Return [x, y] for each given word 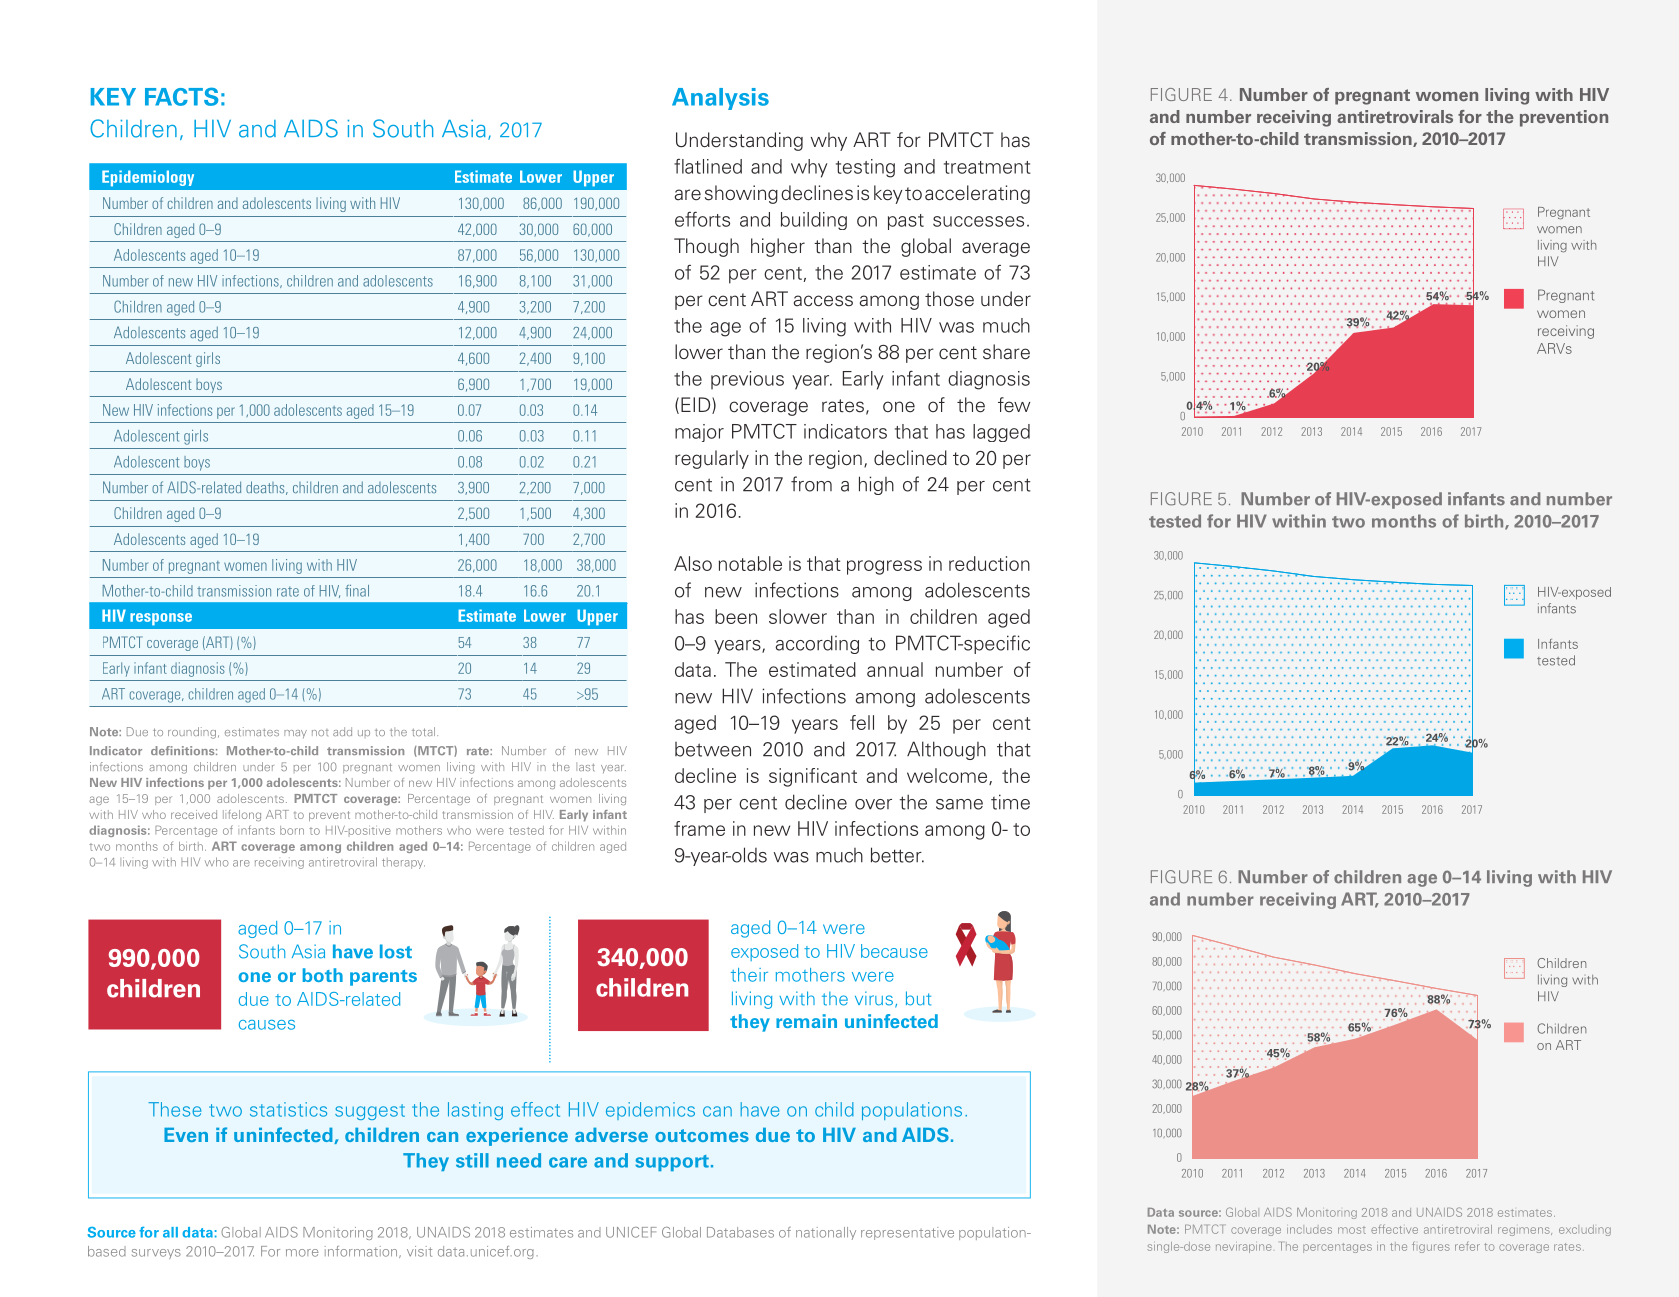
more [302, 1253]
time [1010, 802]
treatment [987, 167]
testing [865, 168]
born [292, 830]
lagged [1001, 433]
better [897, 855]
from [811, 484]
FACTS [181, 96]
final [357, 591]
